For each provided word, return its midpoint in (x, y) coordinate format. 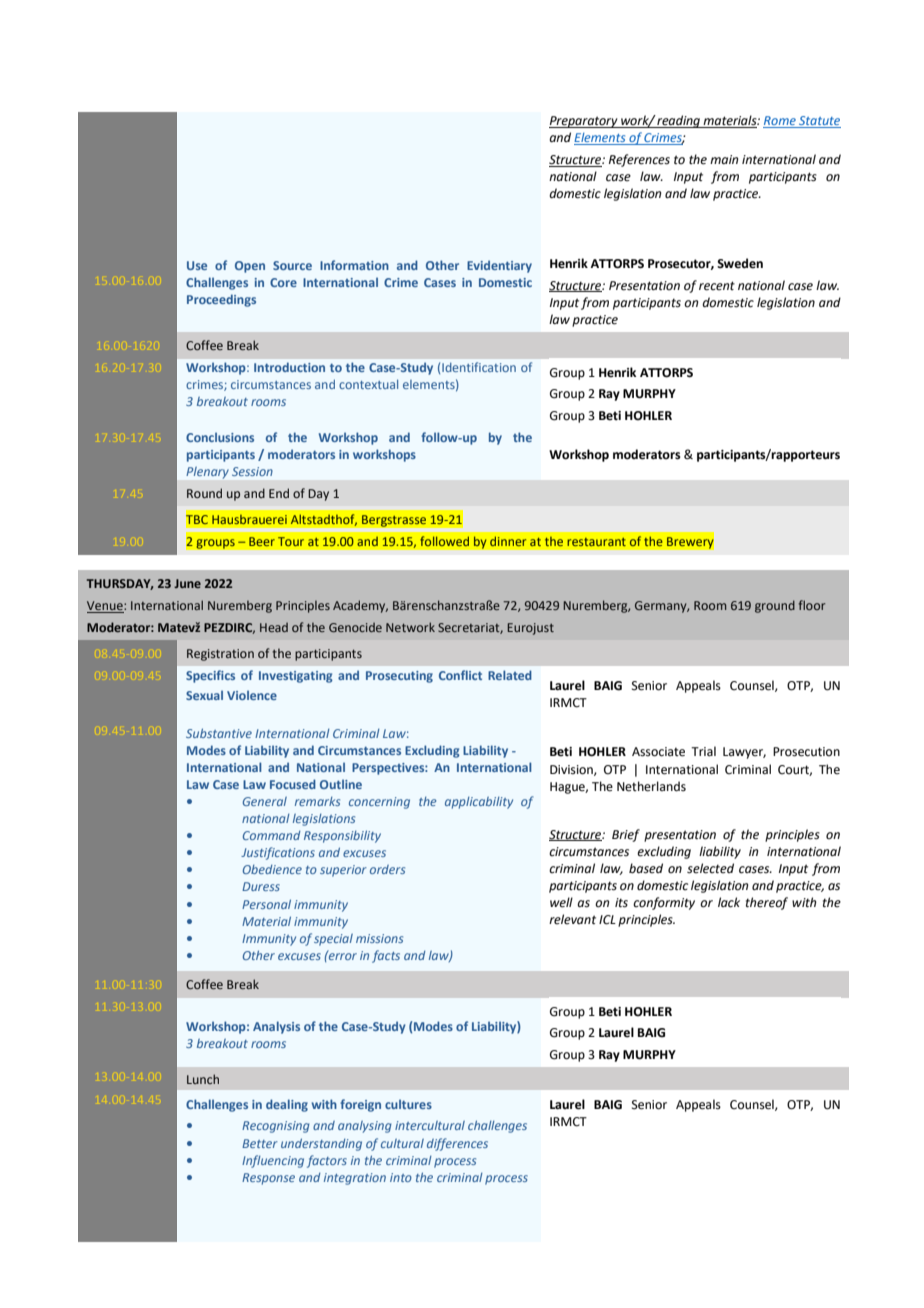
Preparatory (584, 122)
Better (260, 1143)
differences (457, 1144)
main (724, 159)
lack (729, 902)
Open (250, 267)
